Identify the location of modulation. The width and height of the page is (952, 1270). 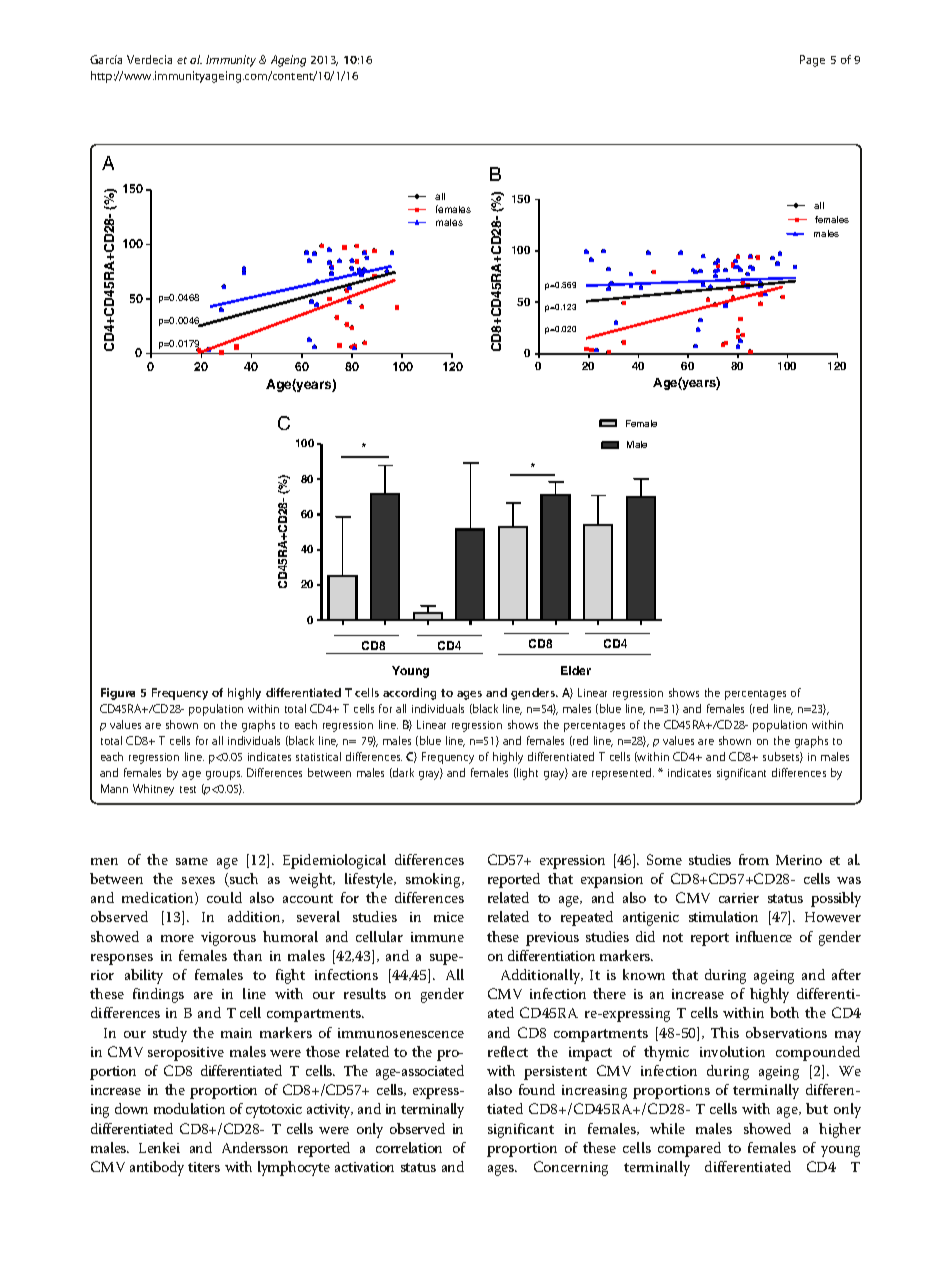
(189, 1108).
